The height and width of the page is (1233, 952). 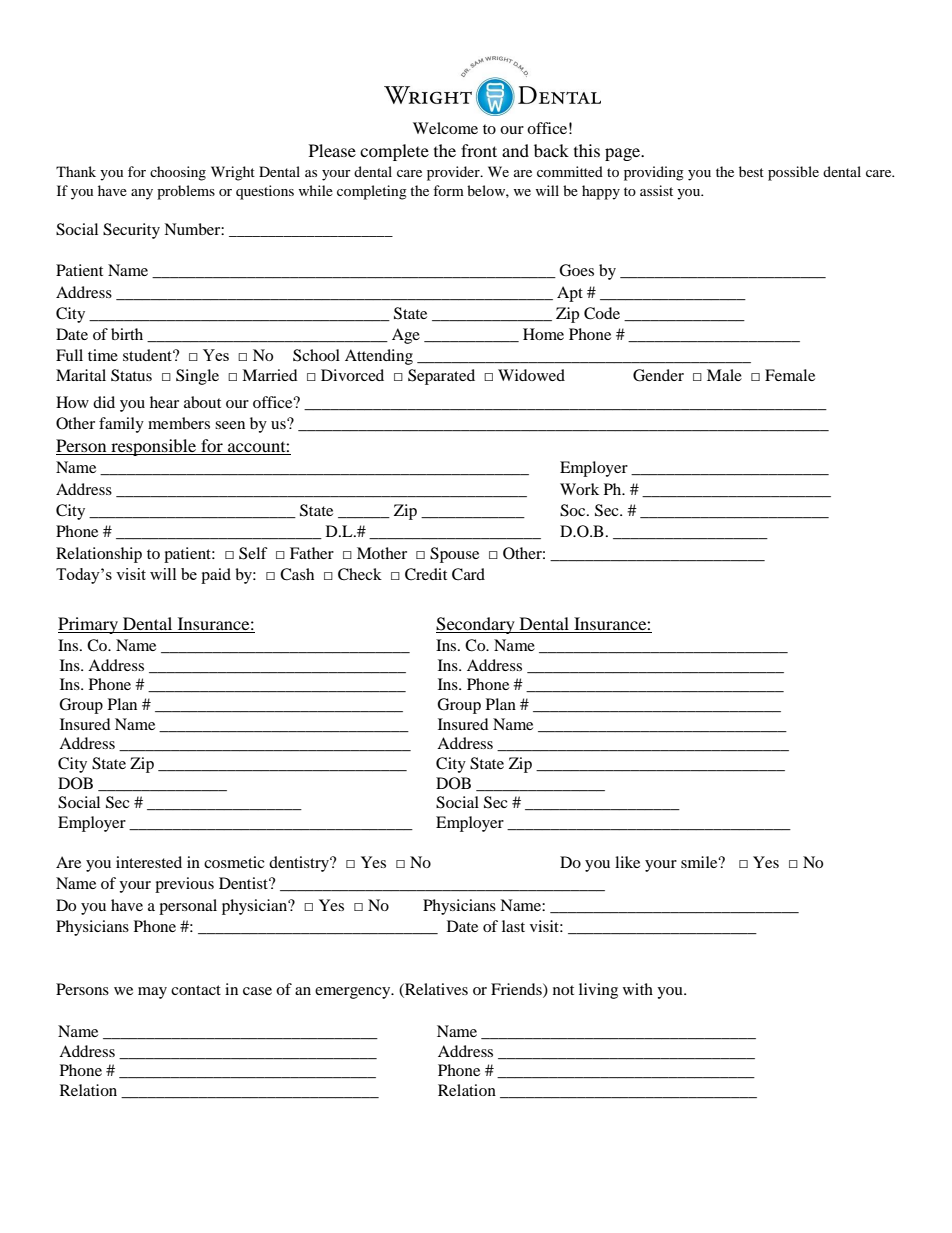 I want to click on best, so click(x=751, y=171).
